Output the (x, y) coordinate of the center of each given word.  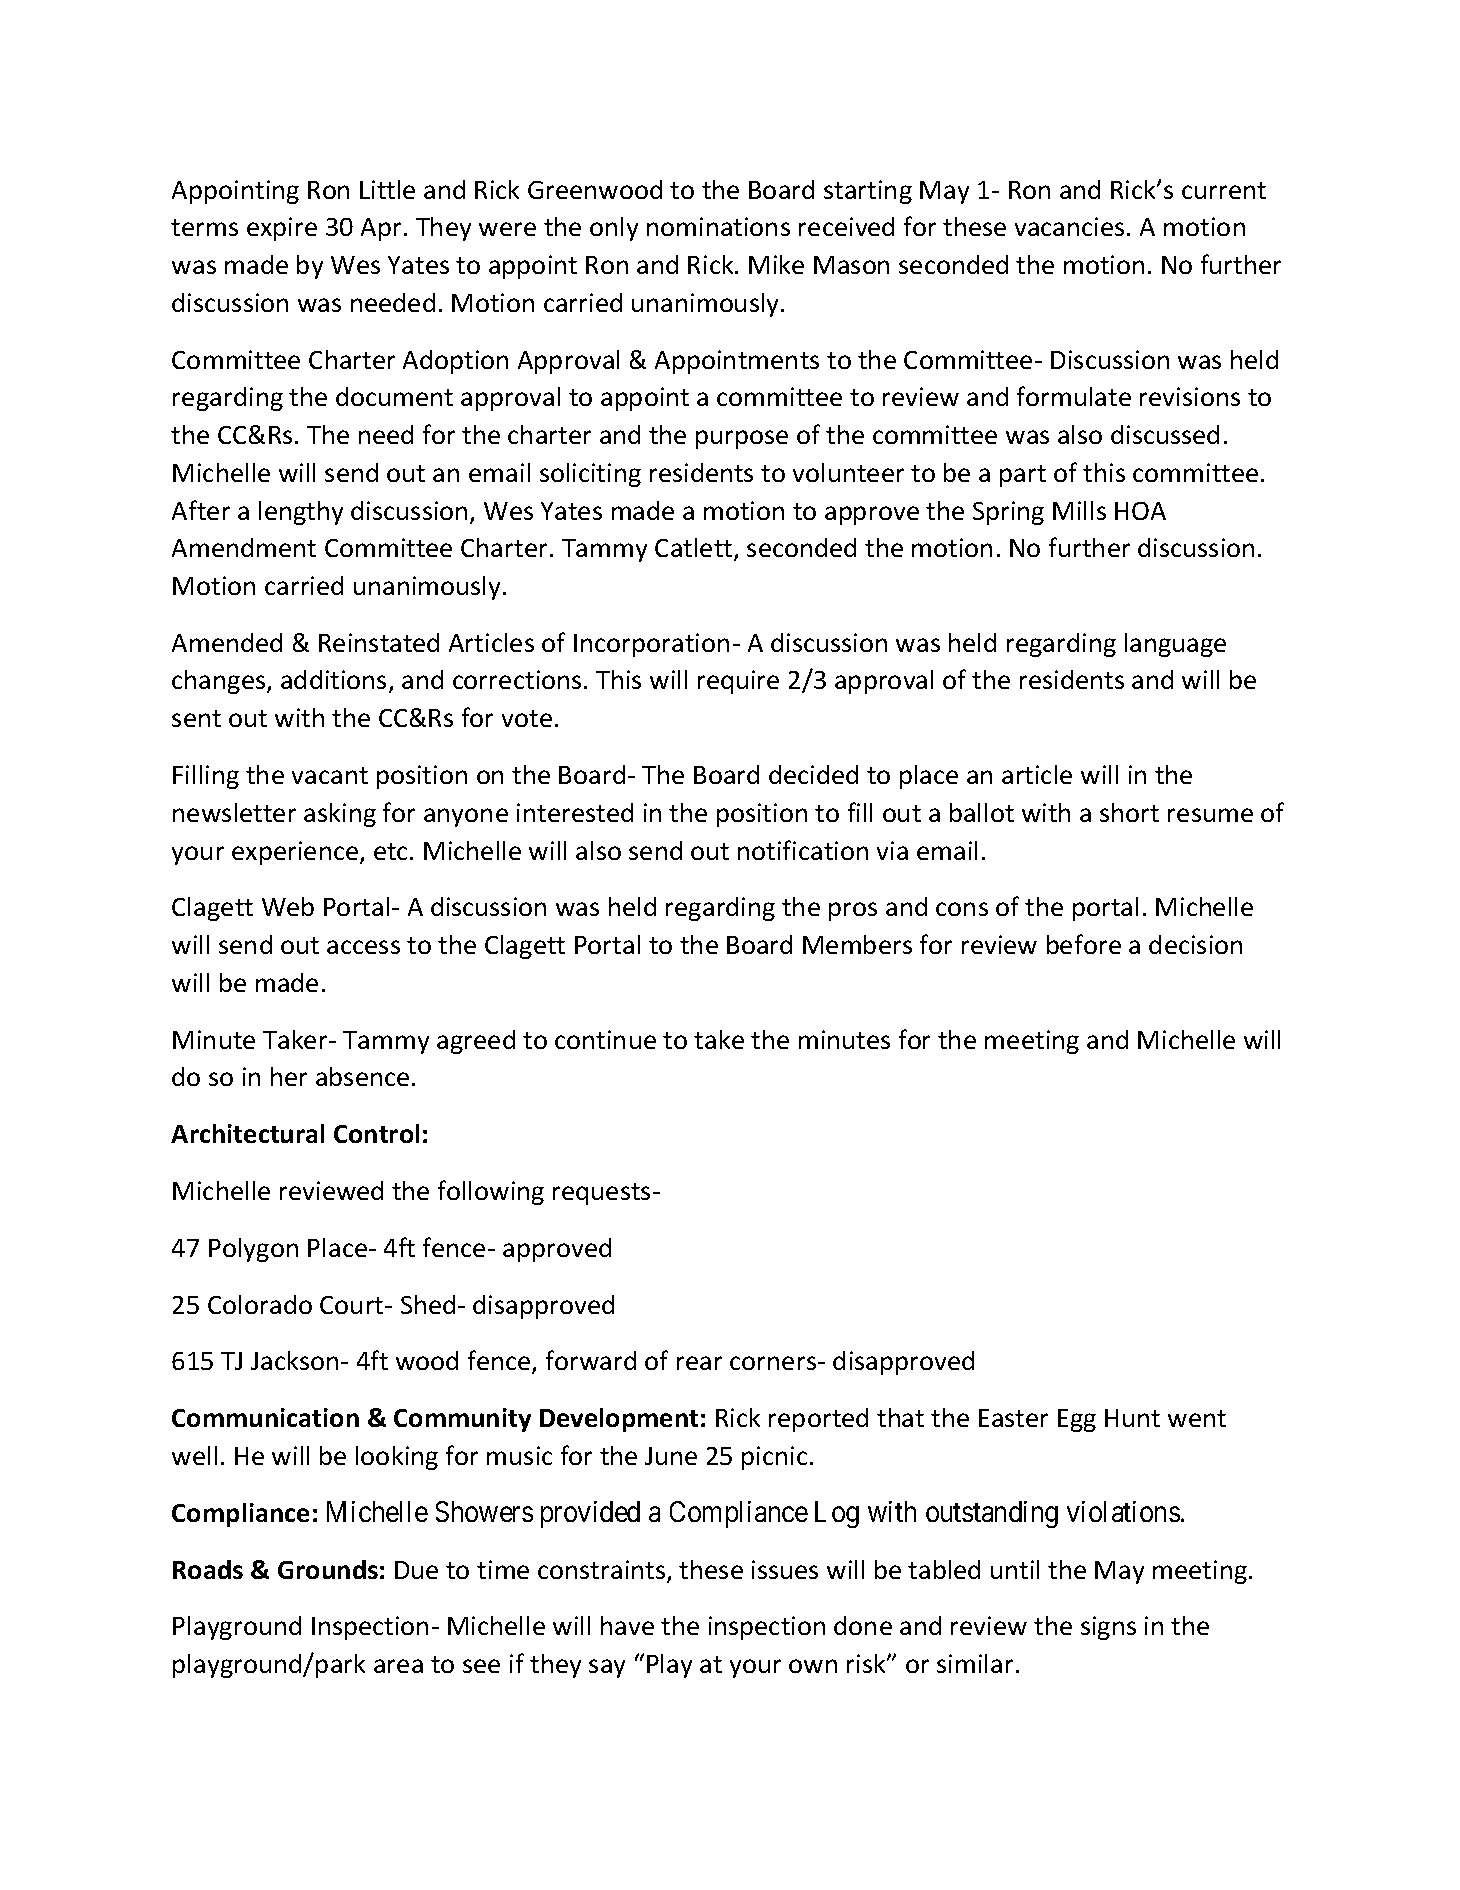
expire (282, 229)
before (1084, 944)
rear (699, 1363)
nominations (718, 226)
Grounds (328, 1569)
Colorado (260, 1304)
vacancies (1069, 226)
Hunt (1132, 1418)
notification (803, 850)
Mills (1079, 510)
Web (288, 906)
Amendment (244, 547)
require (738, 682)
